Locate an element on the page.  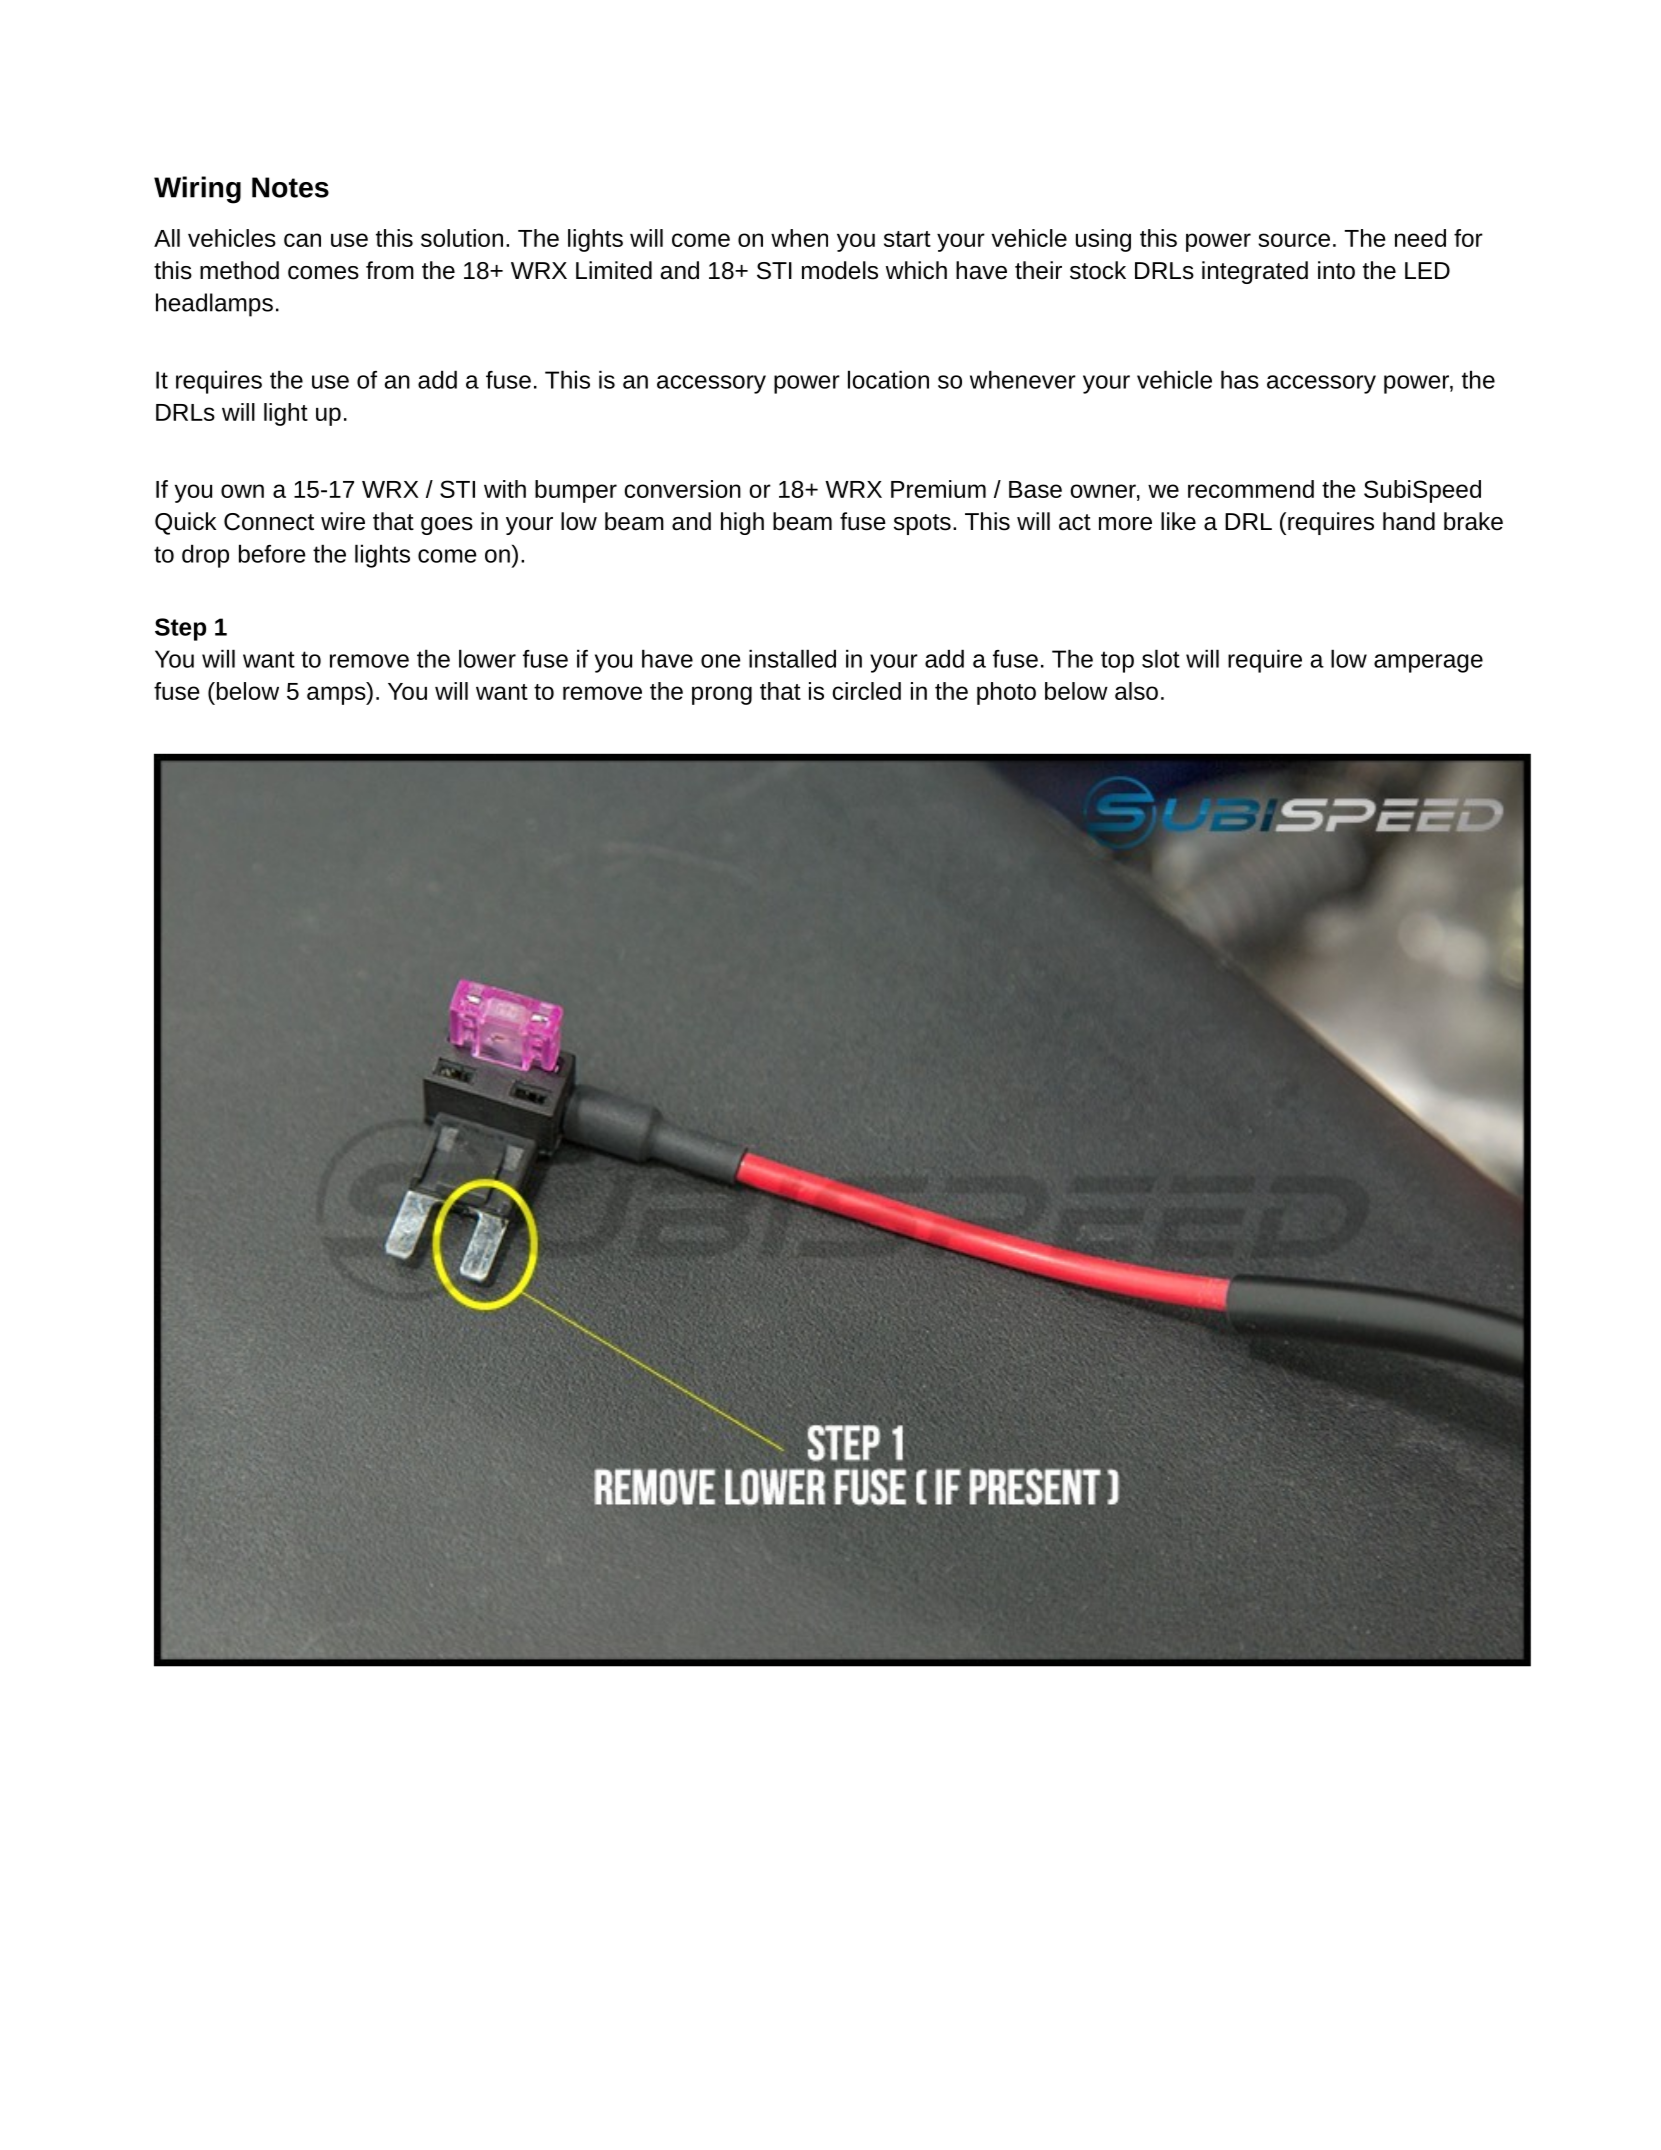
models is located at coordinates (840, 270).
